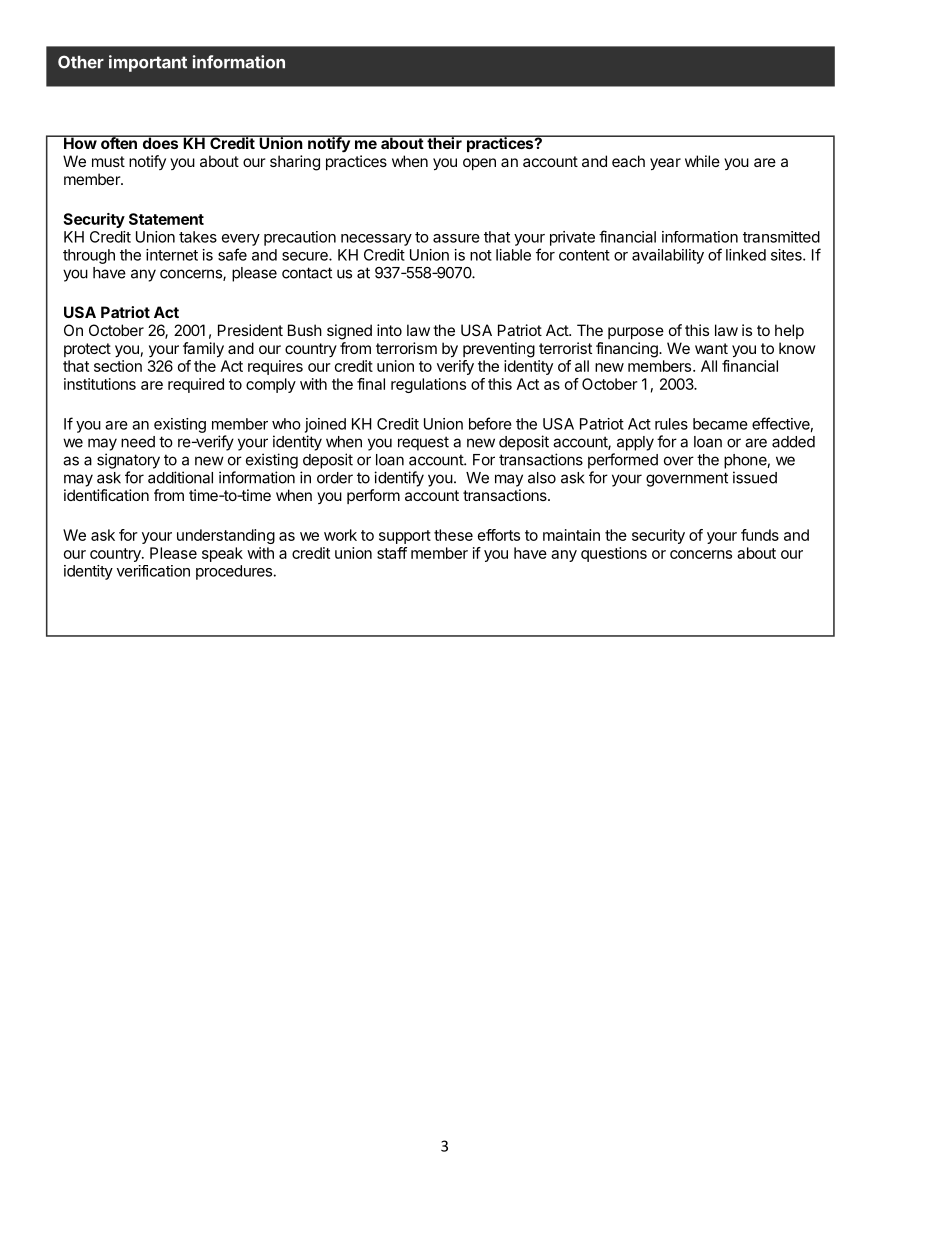 The image size is (952, 1233). Describe the element at coordinates (636, 333) in the screenshot. I see `purpose` at that location.
